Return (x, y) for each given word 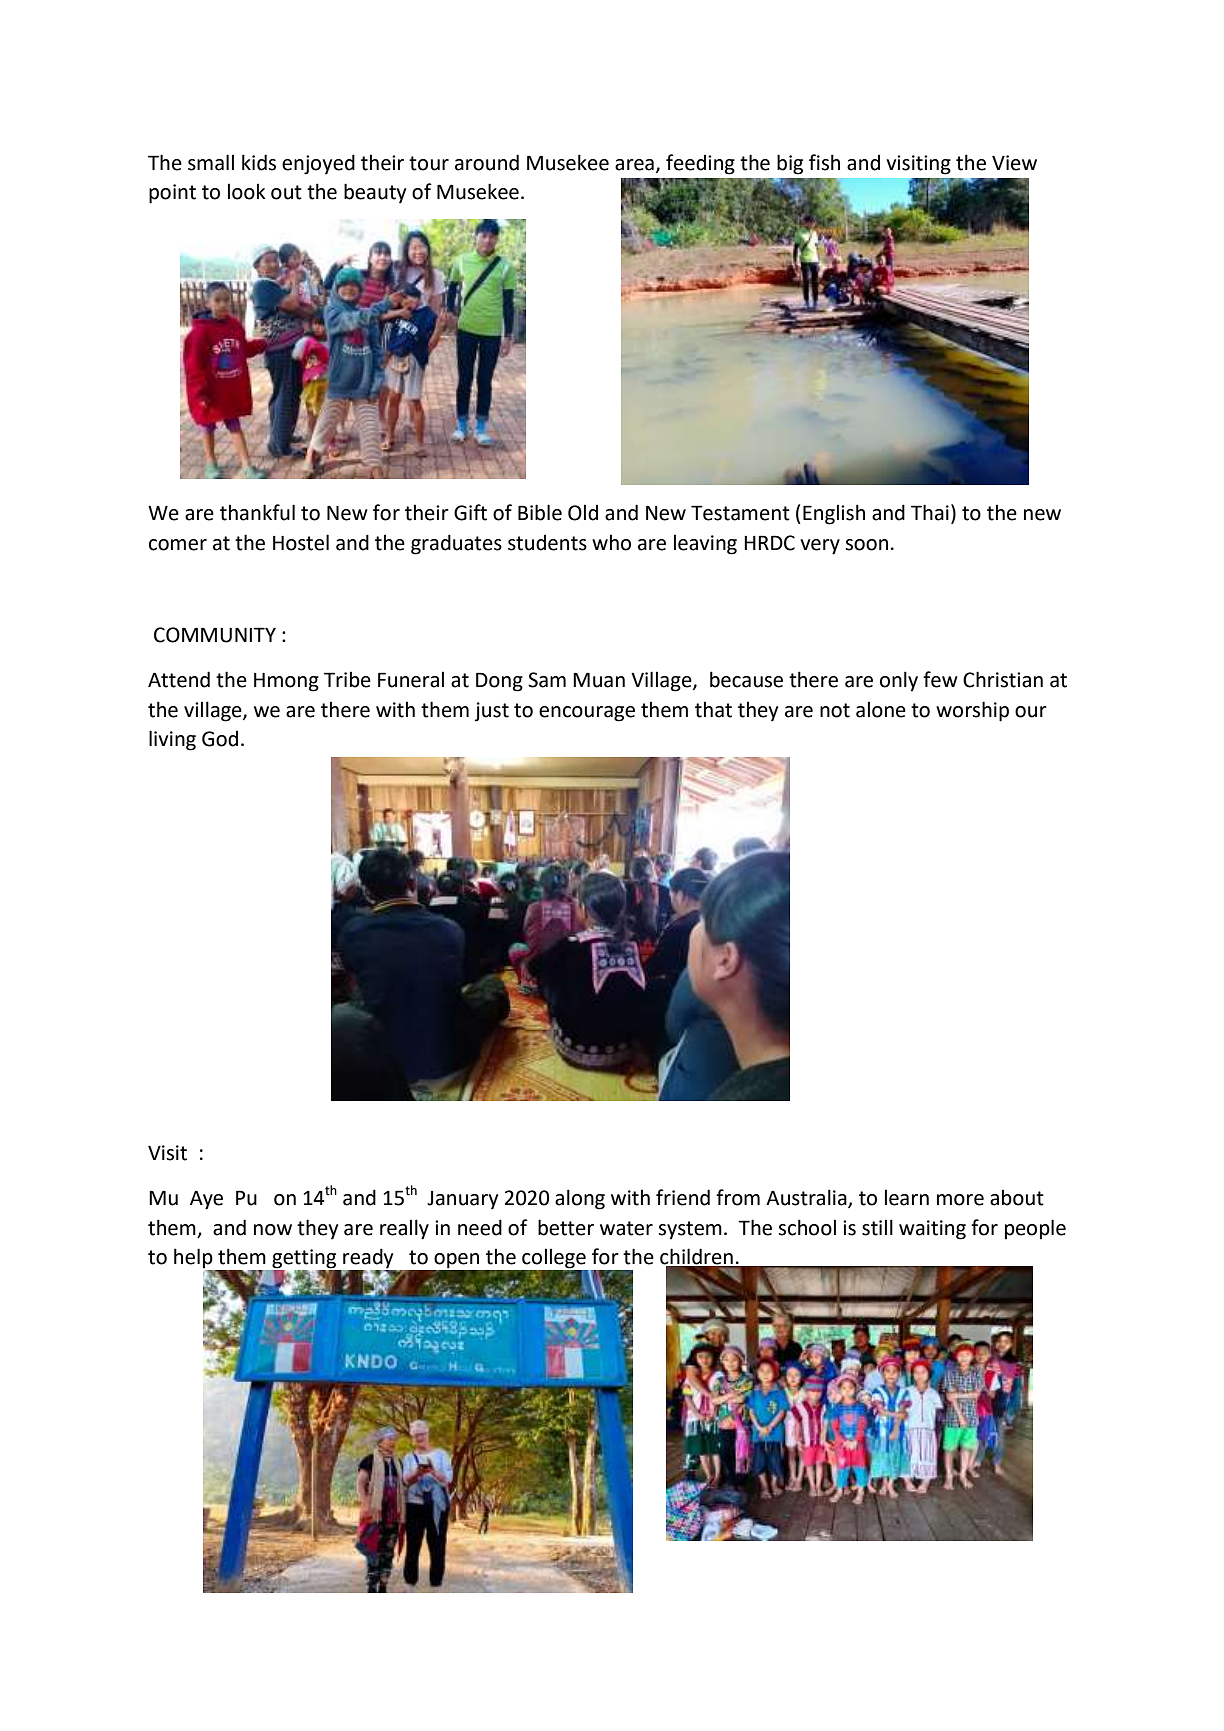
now (273, 1230)
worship (972, 711)
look (247, 191)
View (1014, 163)
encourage (587, 714)
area (634, 165)
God (220, 739)
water (626, 1228)
